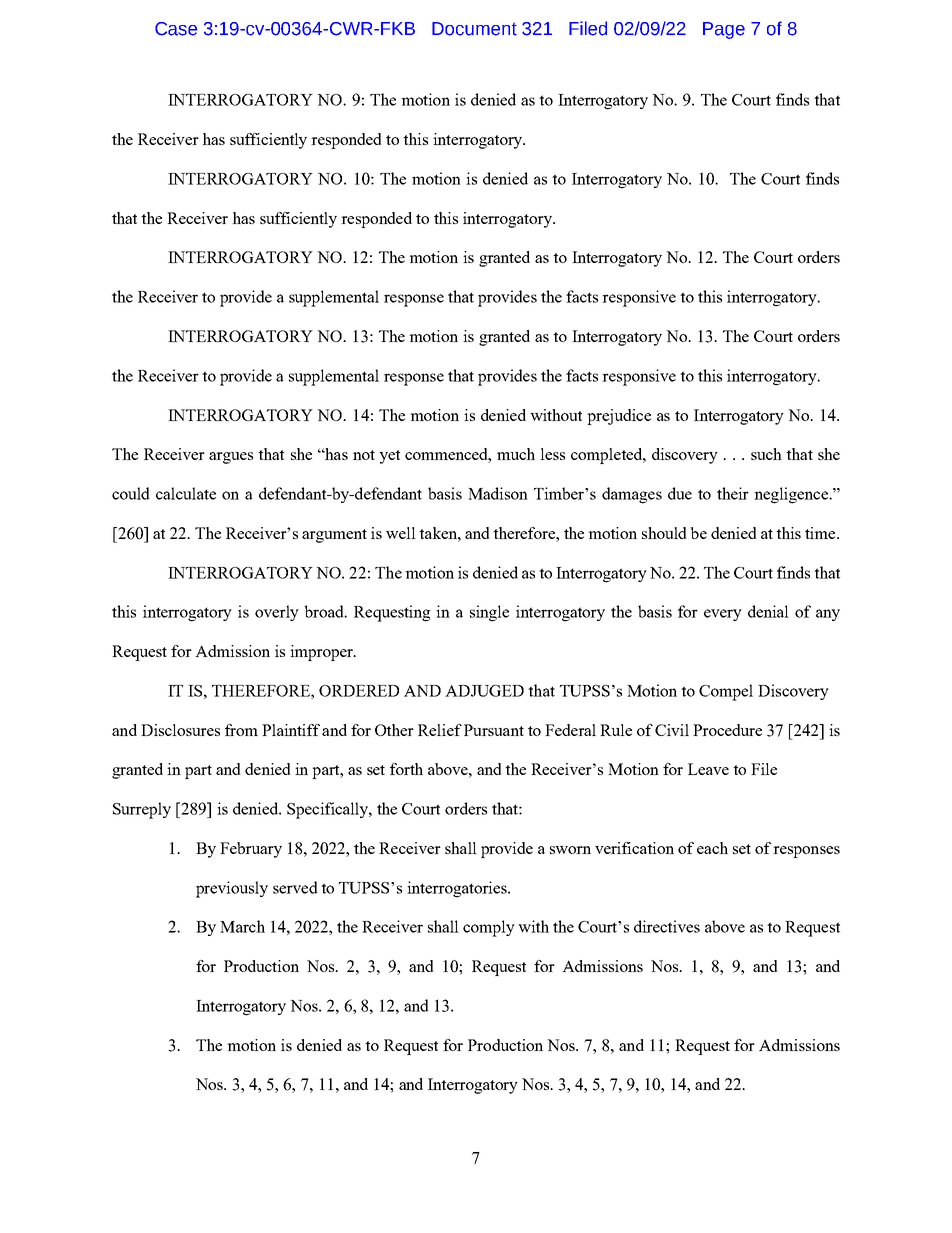 Image resolution: width=952 pixels, height=1233 pixels. What do you see at coordinates (474, 29) in the document?
I see `Document` at bounding box center [474, 29].
